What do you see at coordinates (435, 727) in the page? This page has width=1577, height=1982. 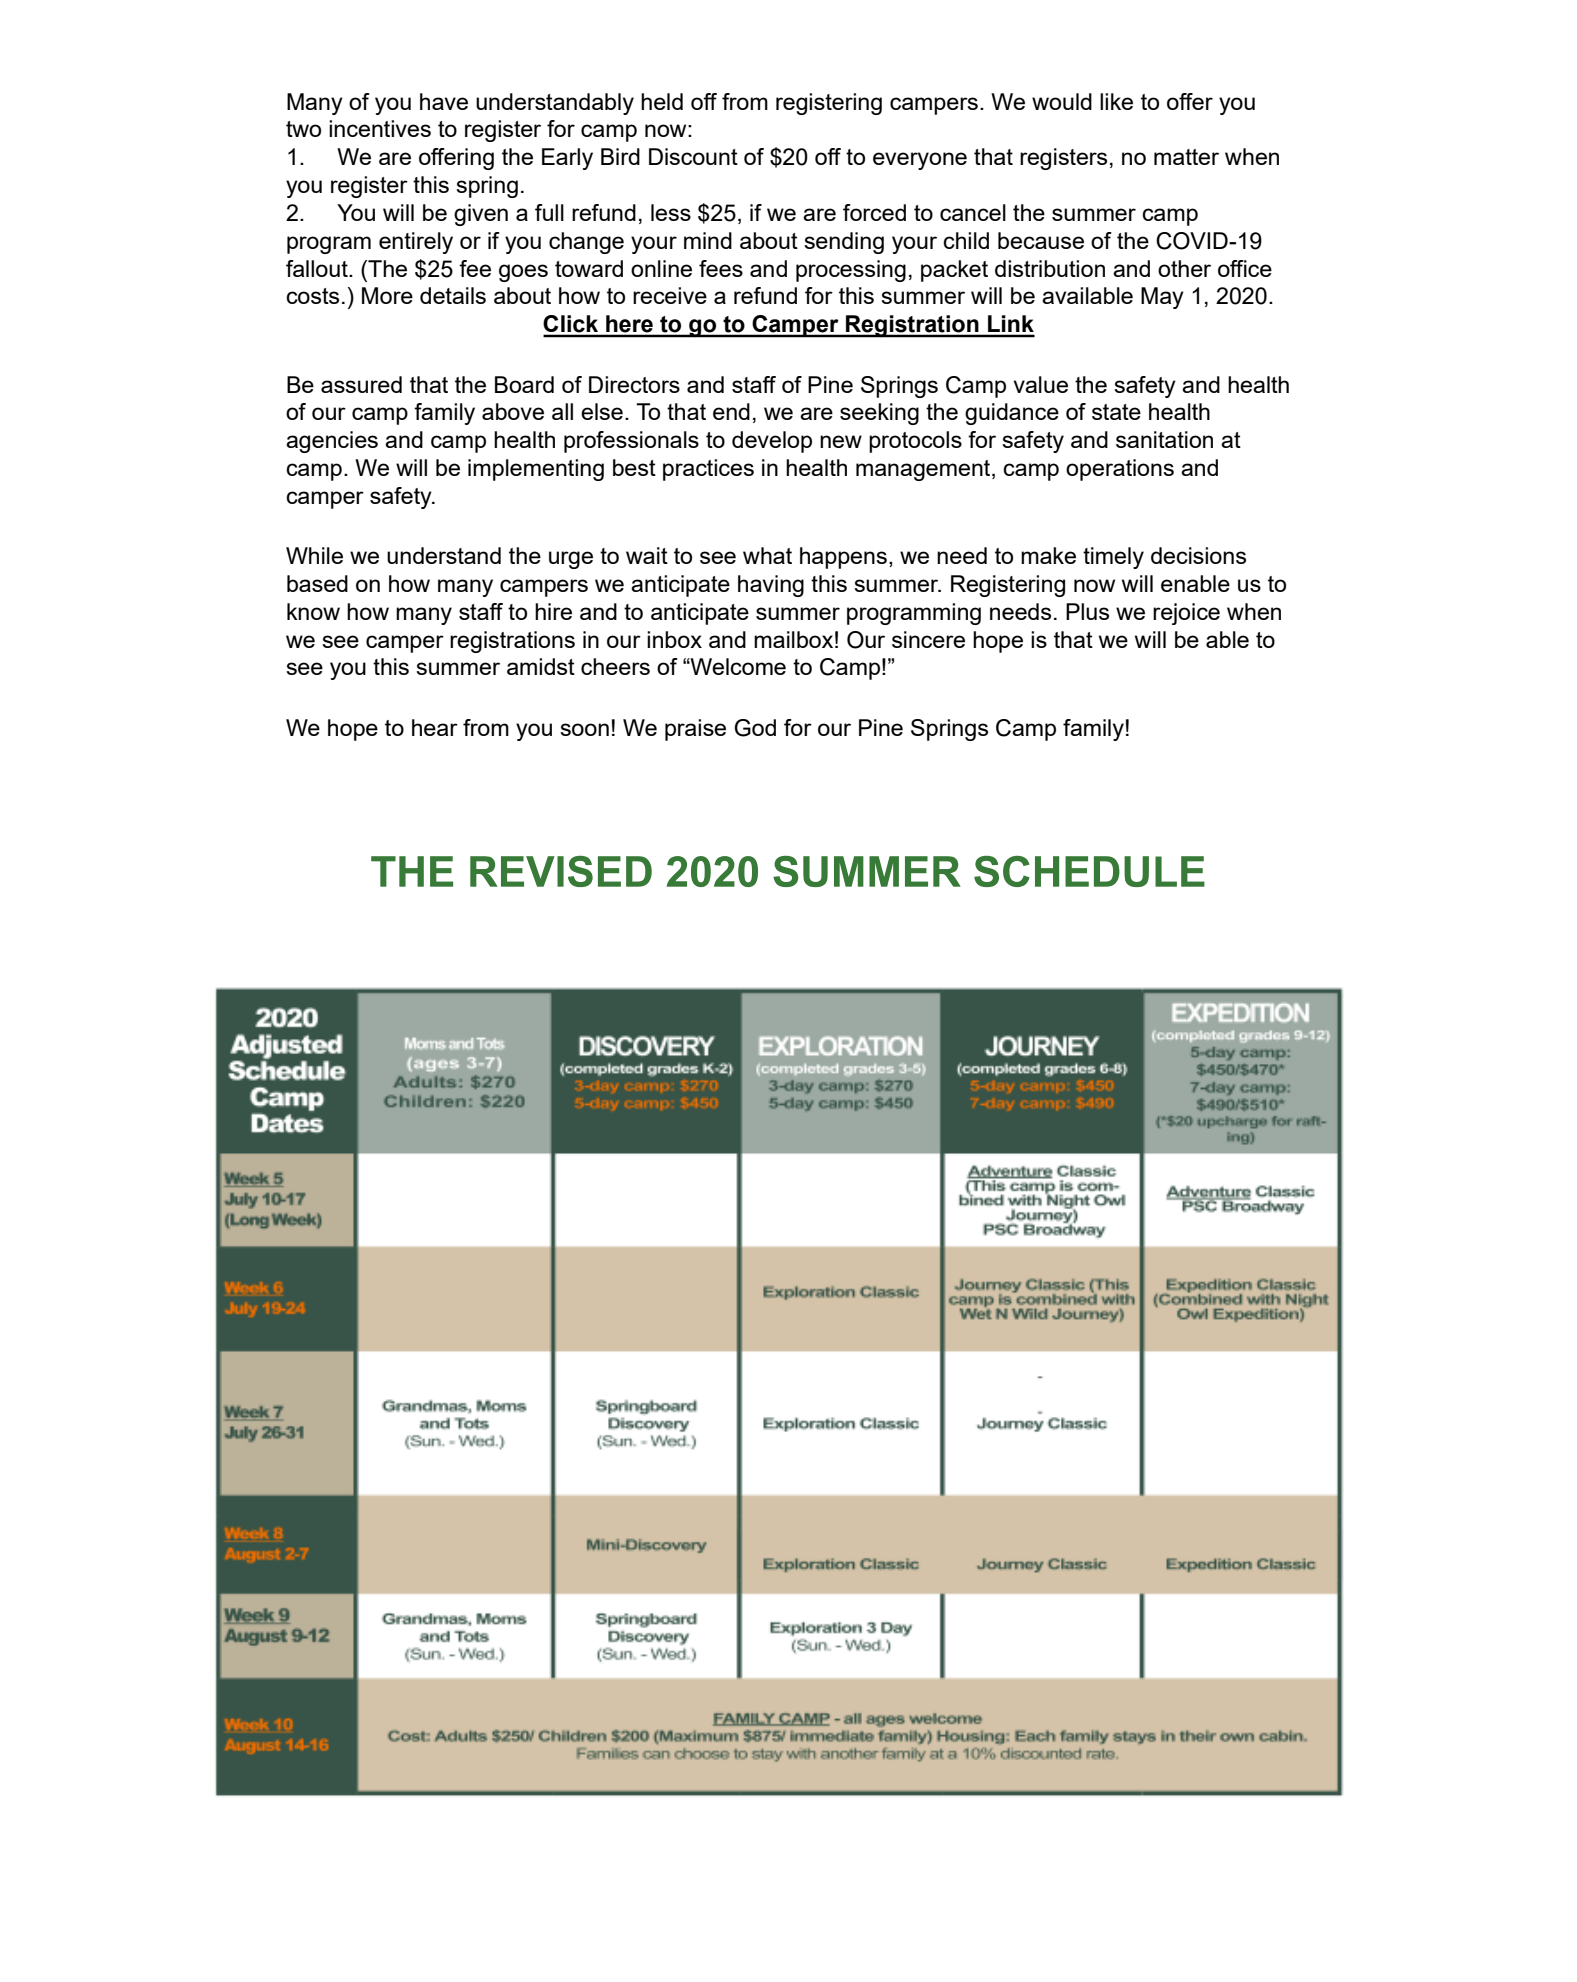 I see `hear` at bounding box center [435, 727].
